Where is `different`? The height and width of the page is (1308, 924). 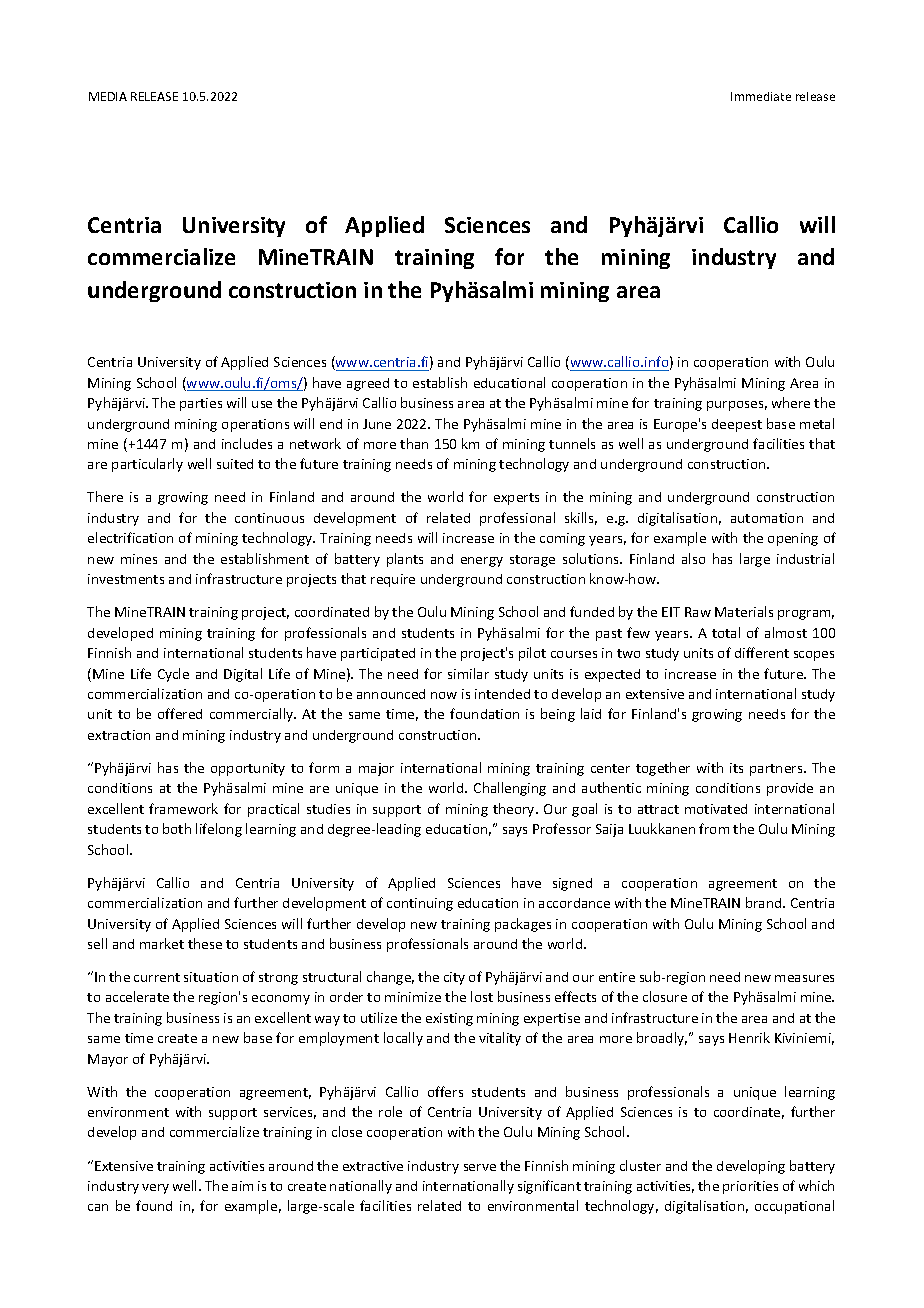
different is located at coordinates (762, 652).
